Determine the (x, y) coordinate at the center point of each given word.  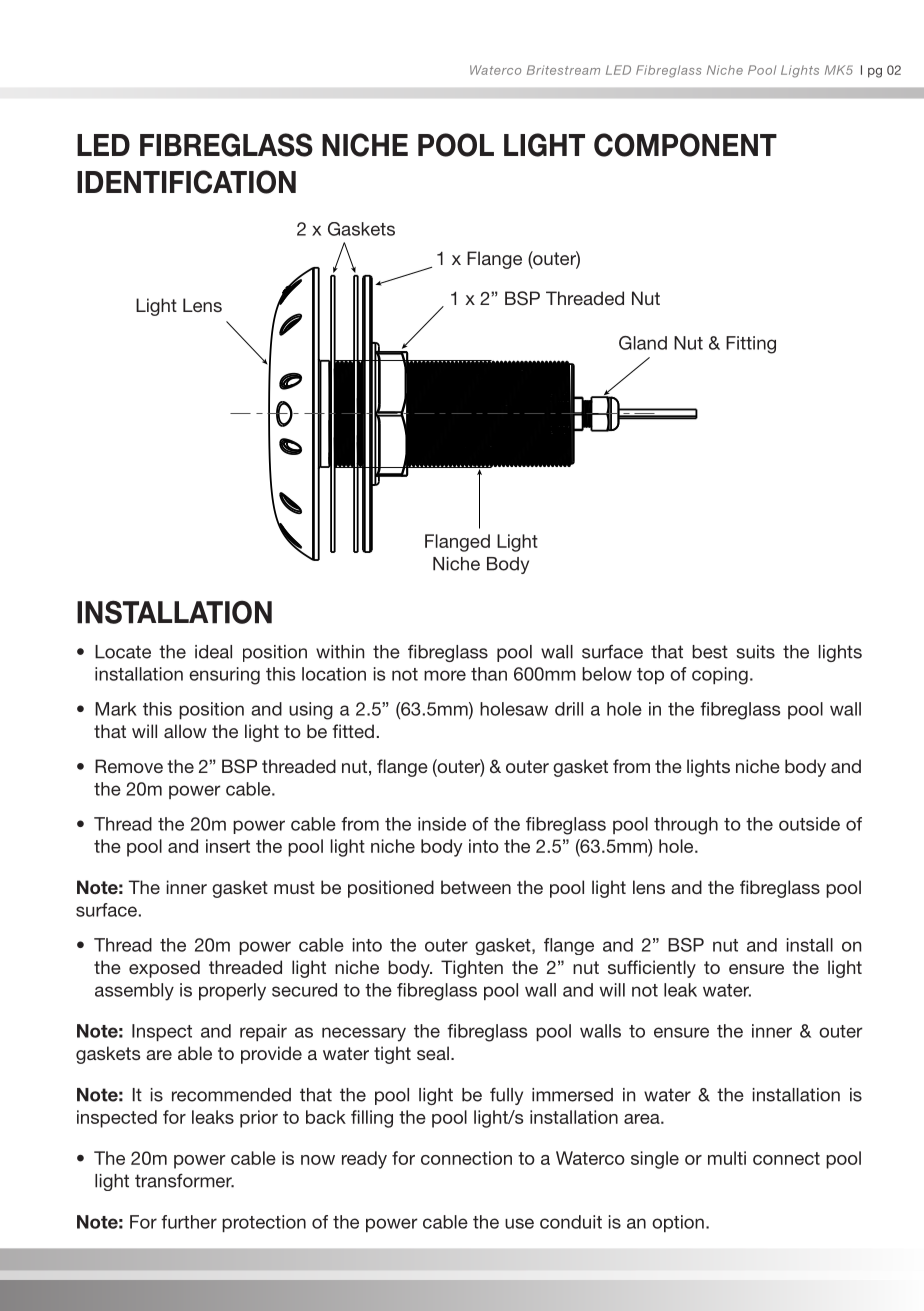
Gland (643, 343)
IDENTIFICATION (186, 182)
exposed (164, 969)
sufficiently (652, 969)
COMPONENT (685, 145)
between (476, 887)
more (445, 675)
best (710, 652)
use (519, 1223)
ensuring (224, 676)
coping (720, 676)
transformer (184, 1180)
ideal (213, 652)
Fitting (751, 345)
